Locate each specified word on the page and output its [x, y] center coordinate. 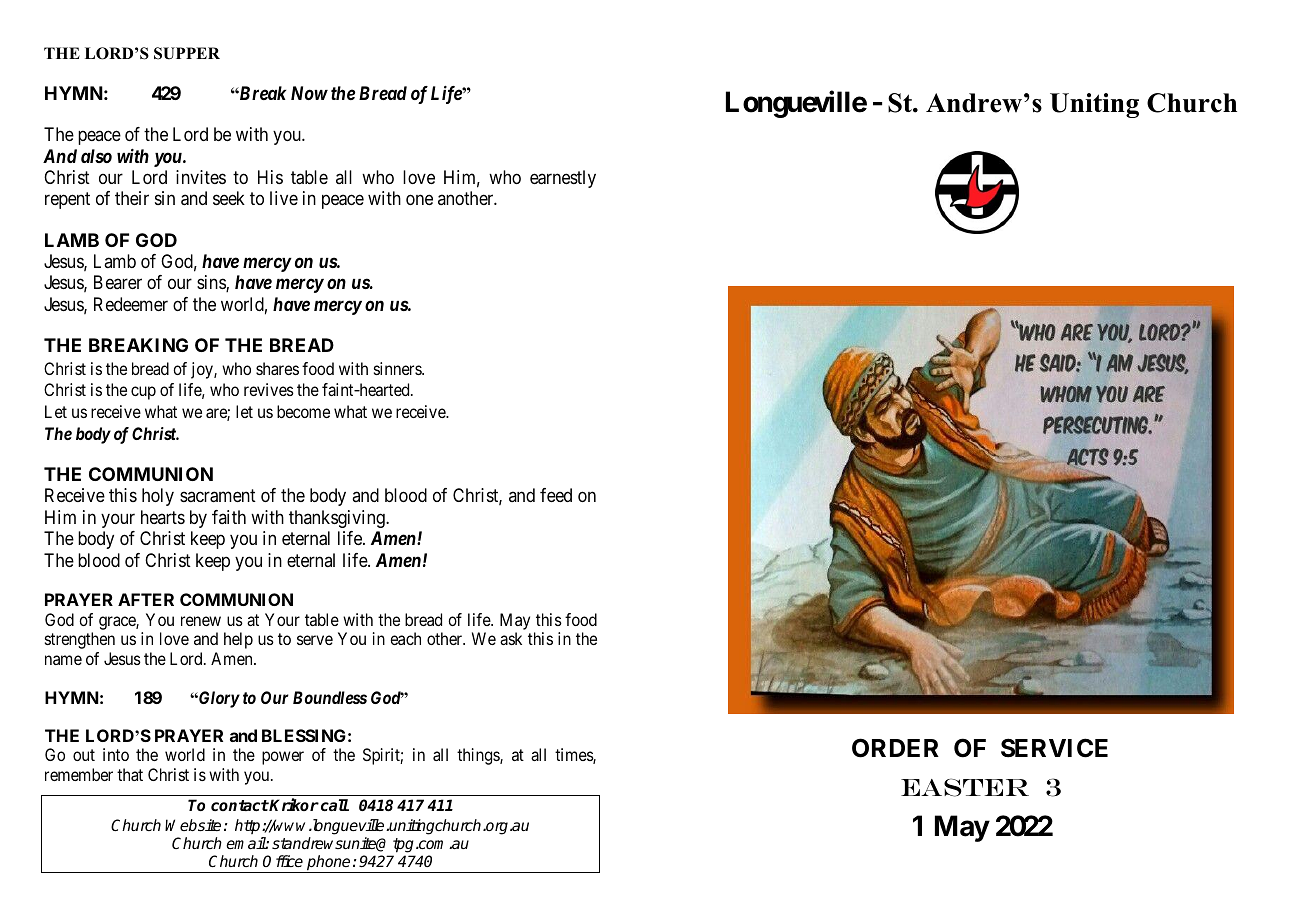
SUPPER [187, 53]
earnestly [563, 179]
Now [309, 93]
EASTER [965, 787]
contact [240, 805]
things [479, 756]
